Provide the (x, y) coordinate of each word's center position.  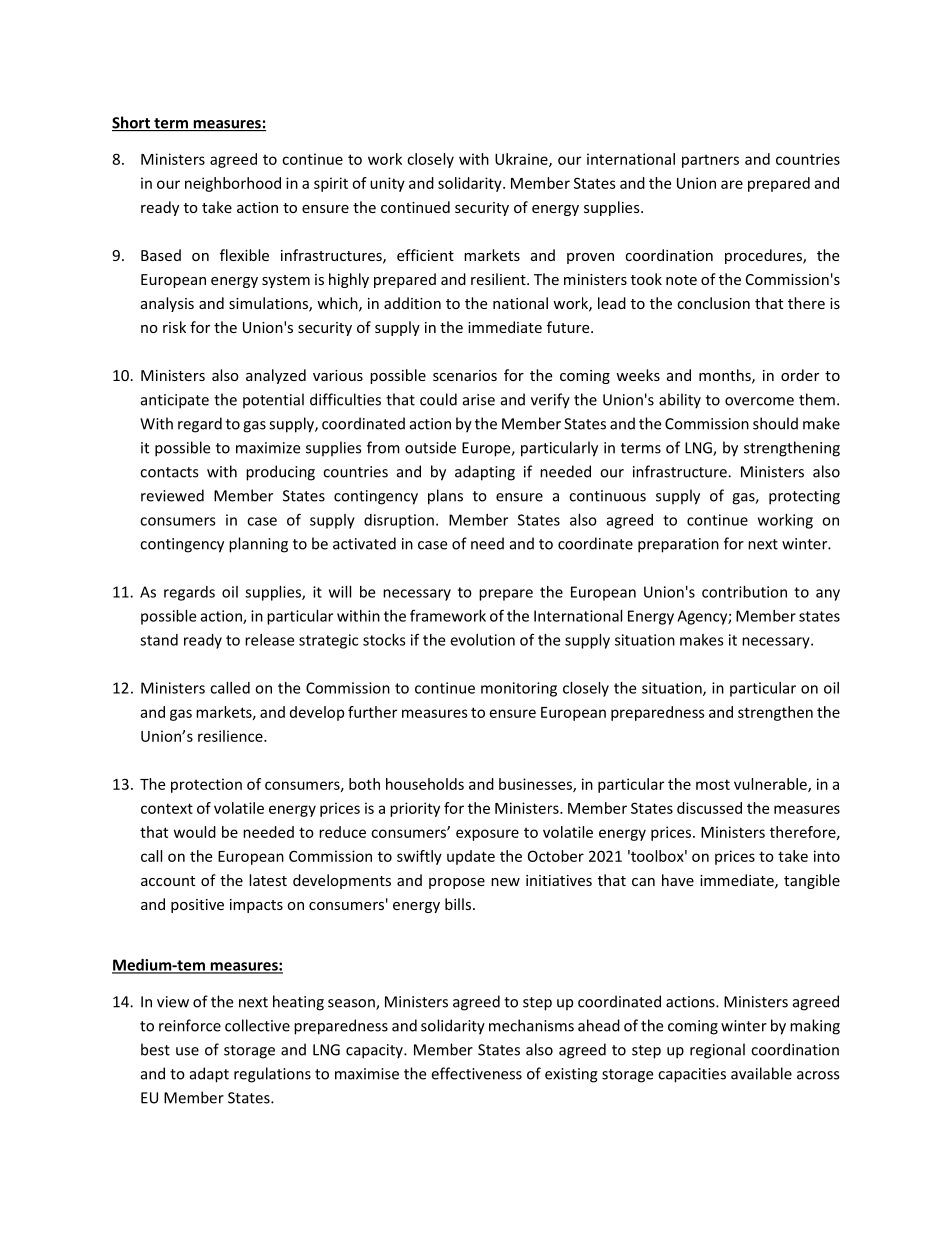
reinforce (190, 1025)
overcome (759, 401)
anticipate (175, 401)
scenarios (465, 375)
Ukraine (522, 160)
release (269, 640)
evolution (482, 640)
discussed (709, 808)
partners (710, 161)
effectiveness (476, 1073)
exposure (487, 835)
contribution (744, 592)
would (195, 832)
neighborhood (233, 184)
